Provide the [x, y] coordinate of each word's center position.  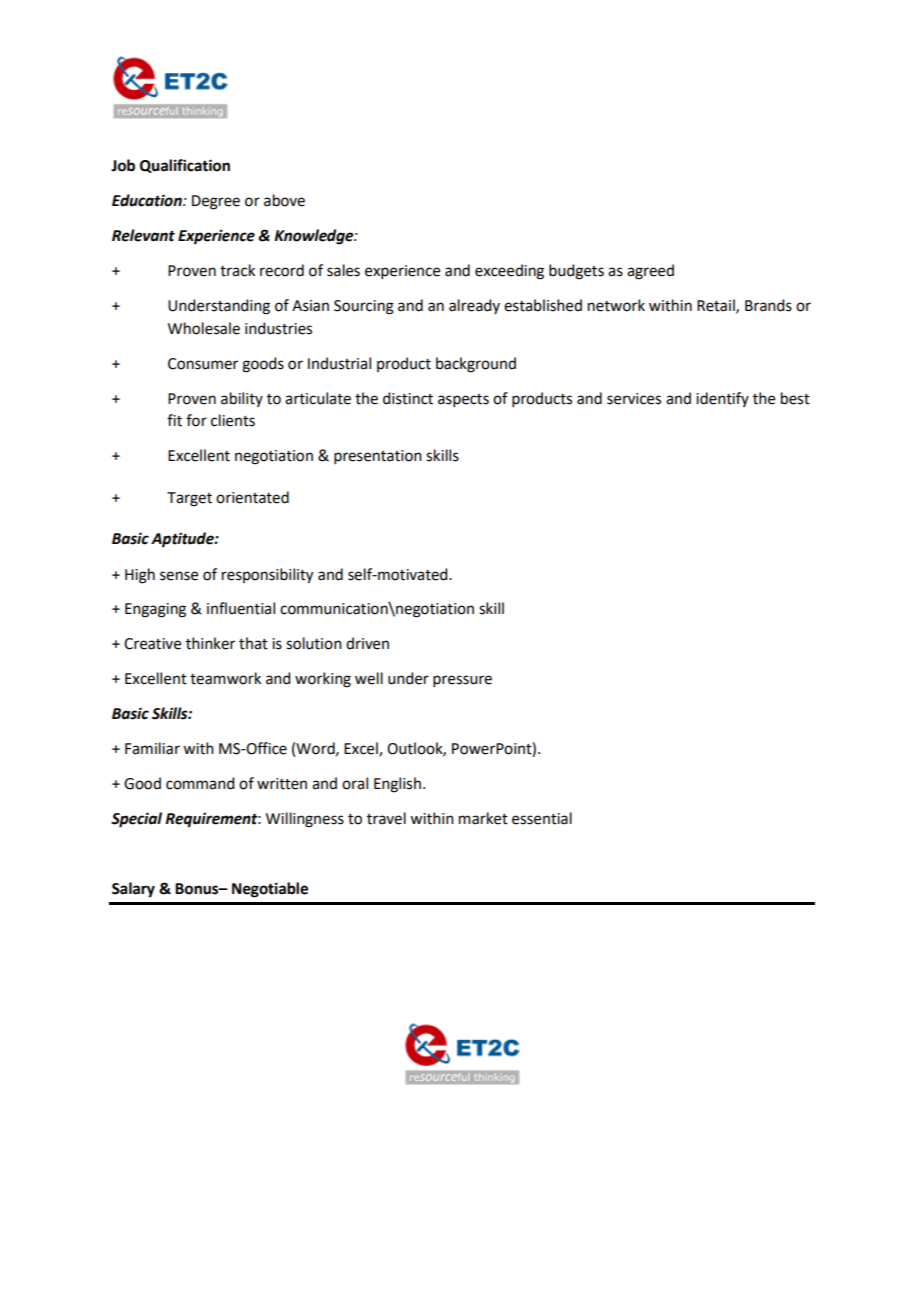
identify [722, 399]
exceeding [509, 272]
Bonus [198, 889]
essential [542, 818]
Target [189, 499]
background [476, 365]
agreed [650, 272]
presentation [378, 457]
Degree [216, 202]
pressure [462, 681]
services [634, 399]
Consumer [203, 364]
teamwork [225, 678]
